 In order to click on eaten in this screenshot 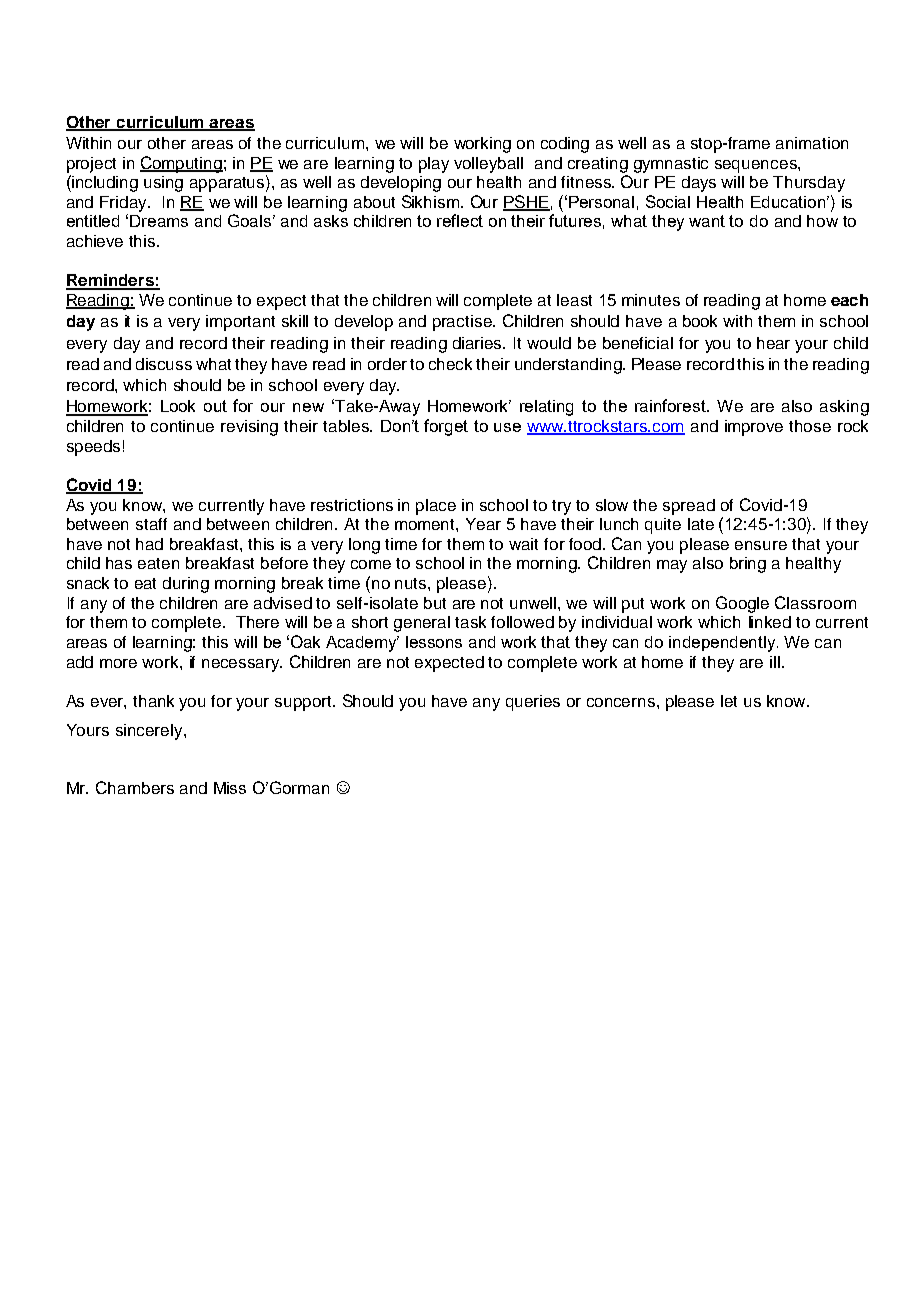, I will do `click(158, 563)`.
